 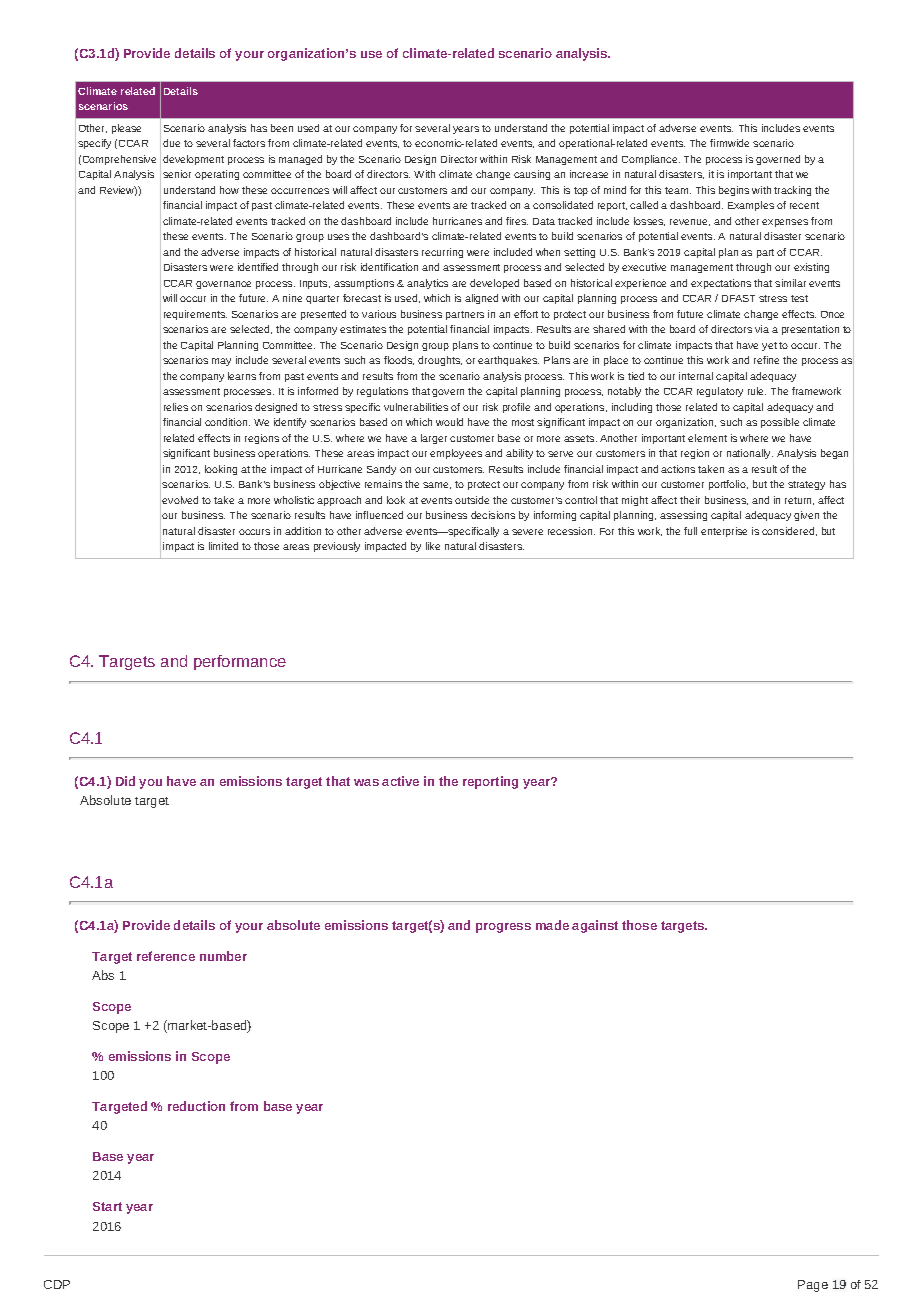 What do you see at coordinates (177, 174) in the screenshot?
I see `senior` at bounding box center [177, 174].
